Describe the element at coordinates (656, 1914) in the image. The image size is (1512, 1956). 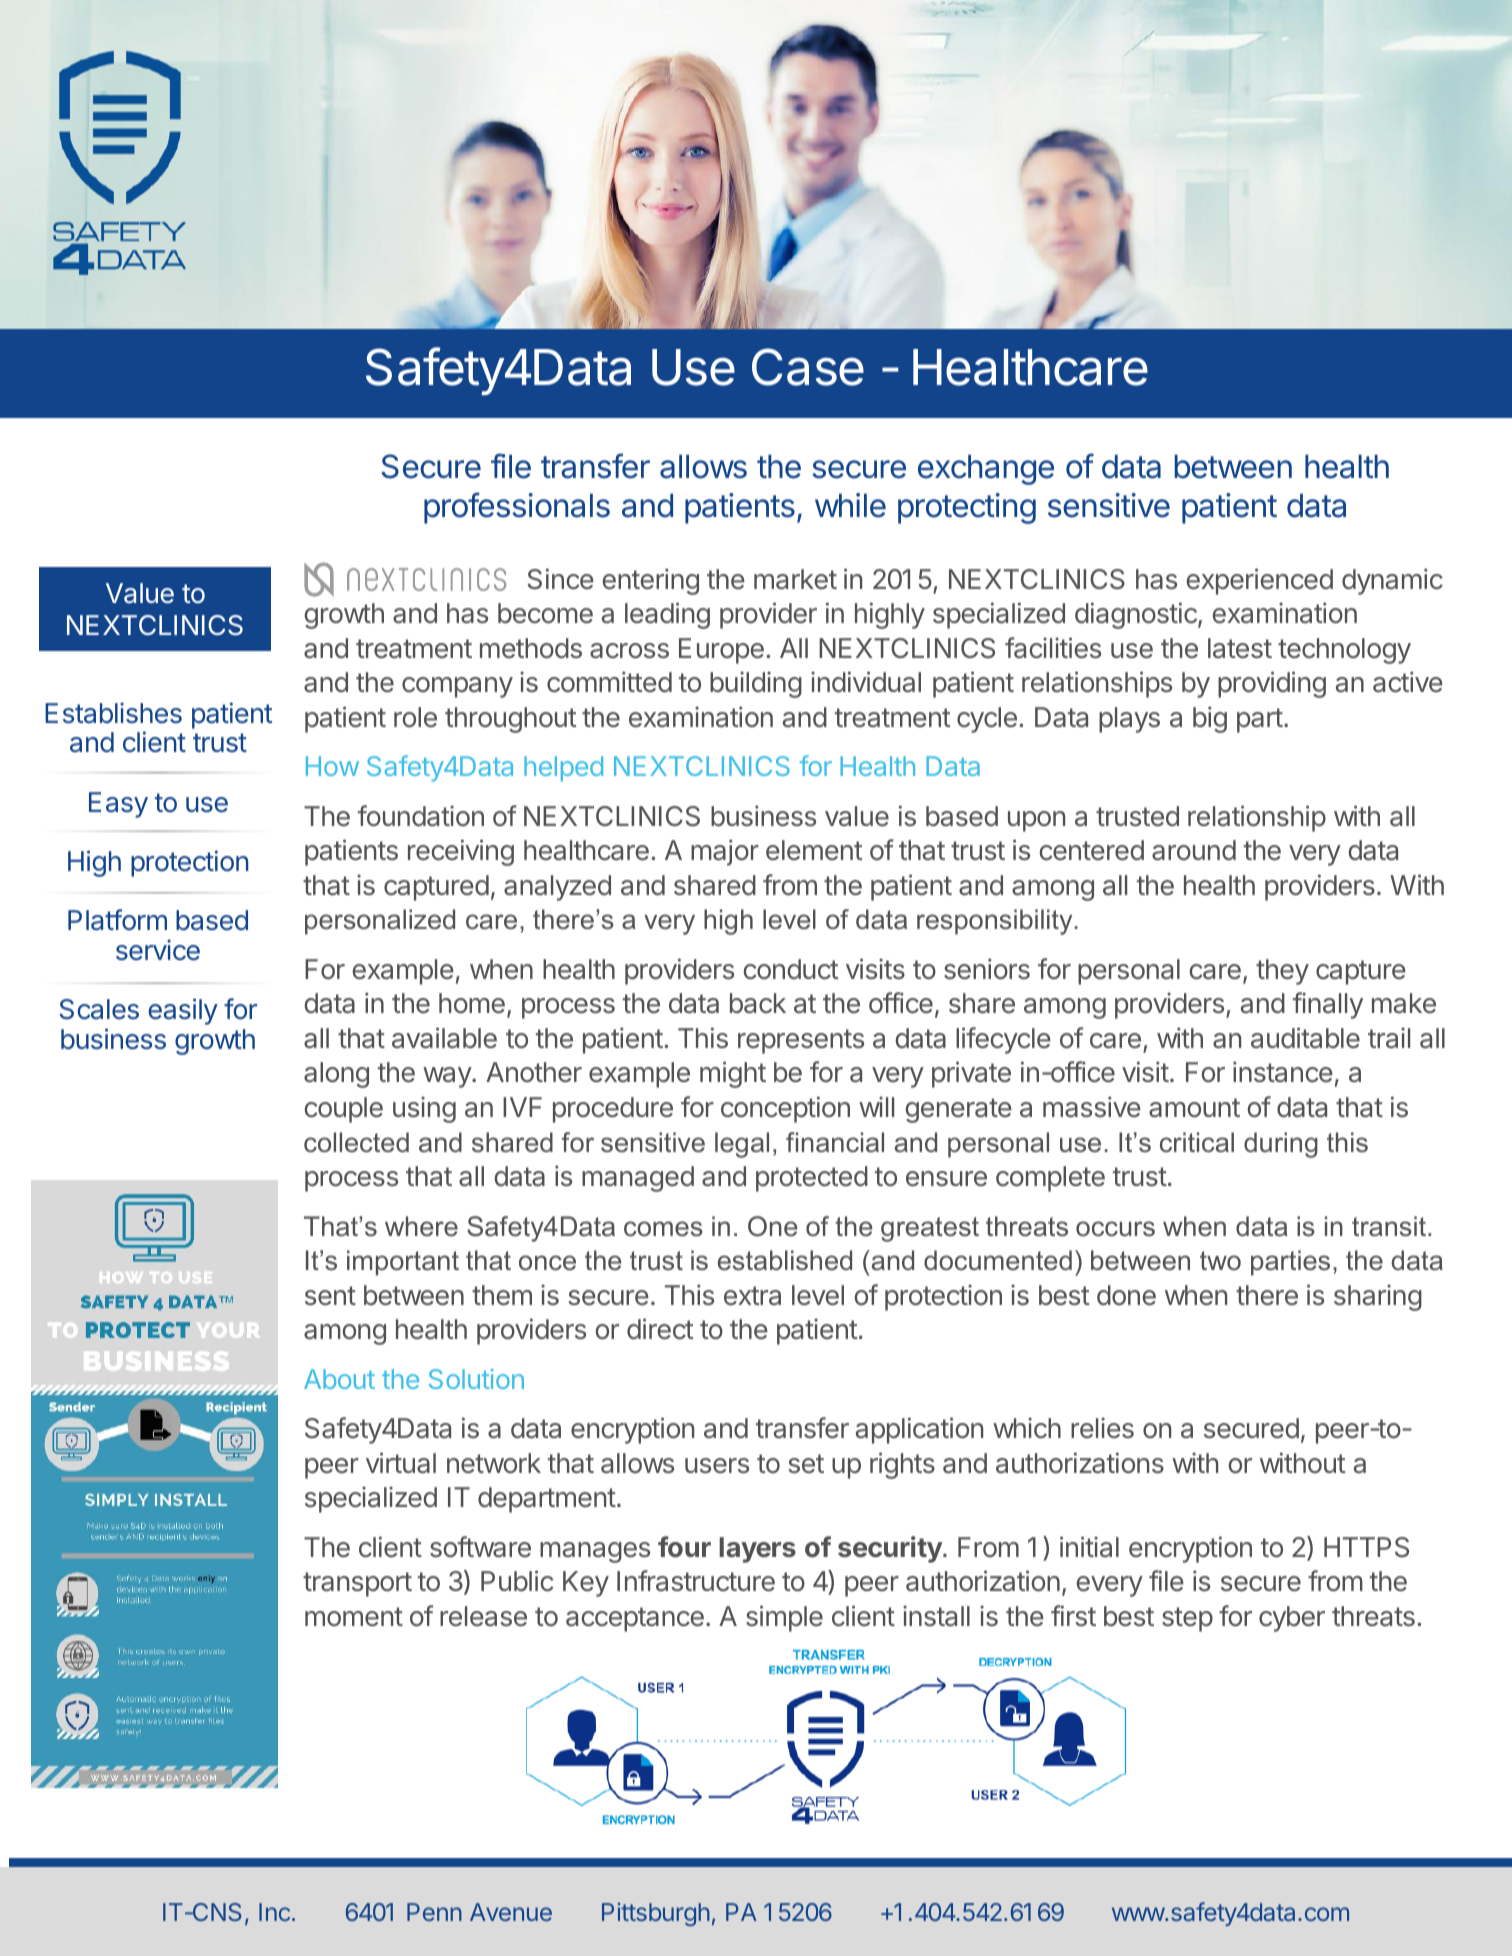
I see `Pittsburgh` at that location.
